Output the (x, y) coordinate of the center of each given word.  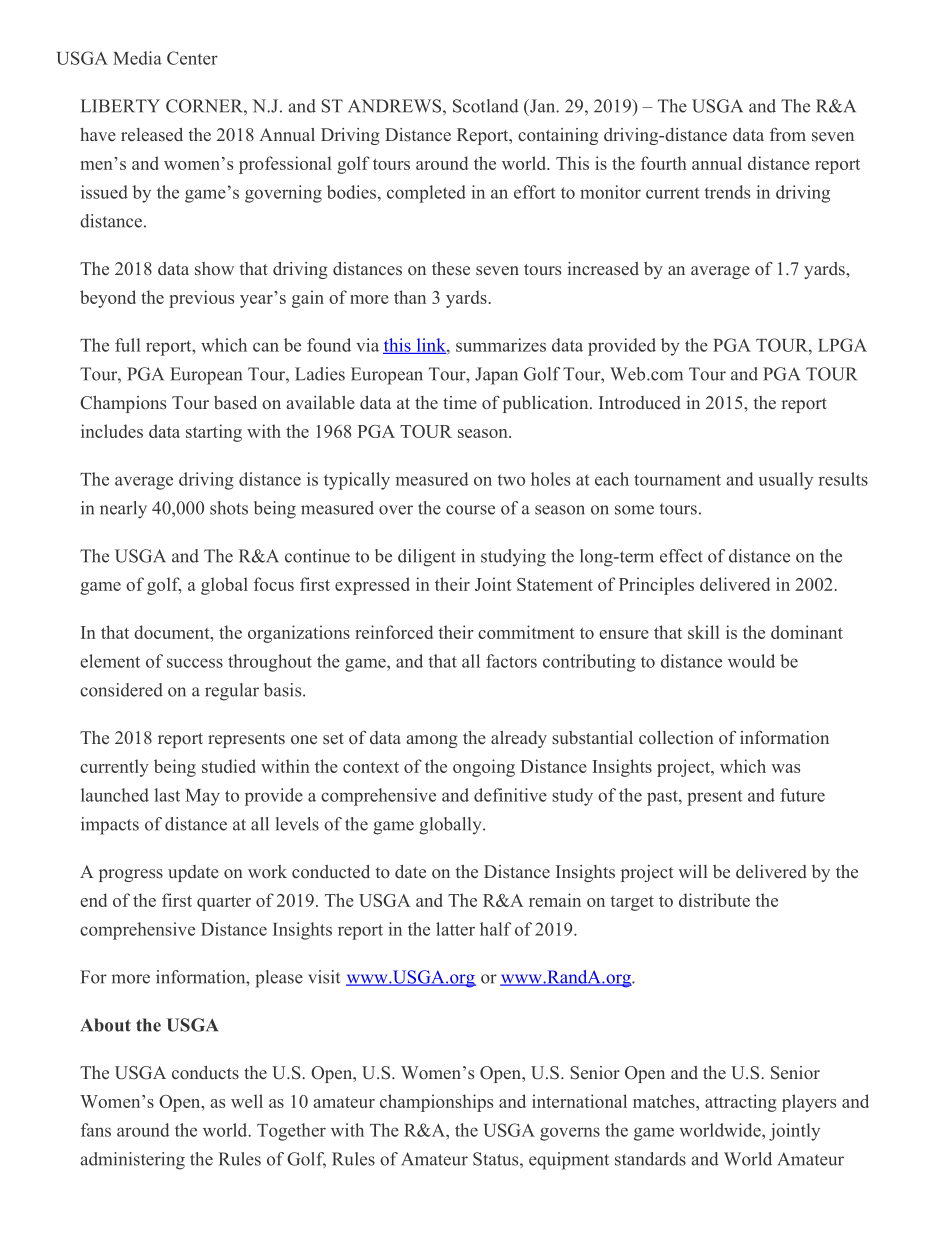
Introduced (640, 402)
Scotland (485, 106)
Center (192, 58)
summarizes (501, 345)
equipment (569, 1161)
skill (704, 632)
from (788, 134)
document (173, 632)
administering (132, 1161)
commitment (526, 632)
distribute (714, 900)
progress (131, 875)
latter (455, 929)
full (128, 345)
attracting (741, 1103)
